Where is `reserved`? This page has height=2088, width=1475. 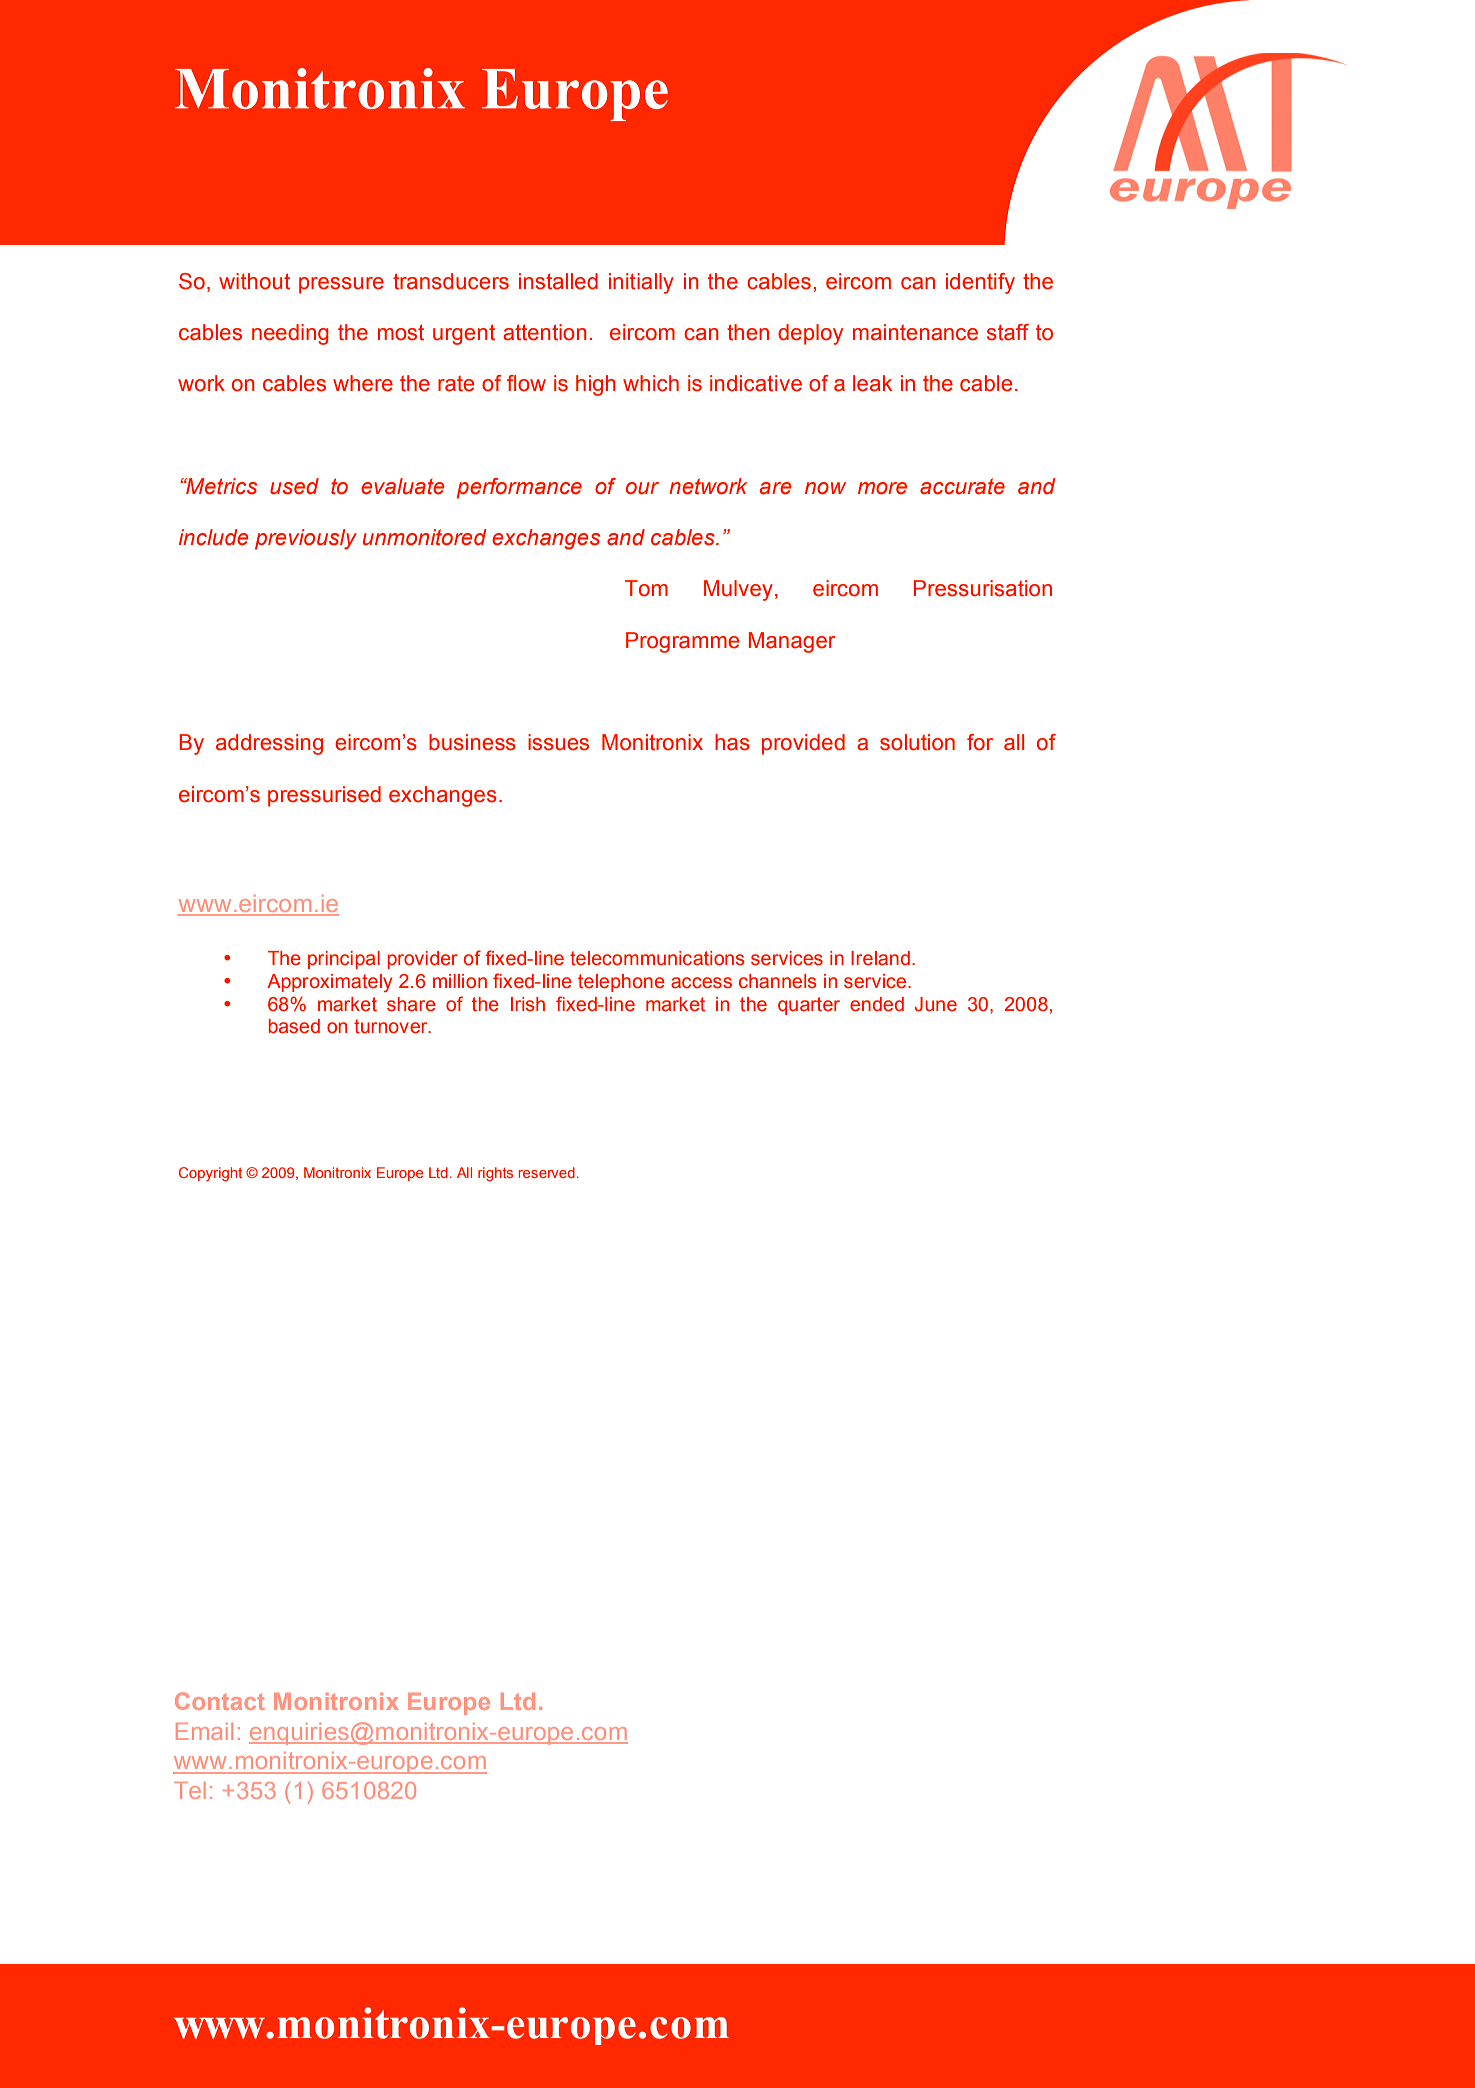
reserved is located at coordinates (547, 1172).
